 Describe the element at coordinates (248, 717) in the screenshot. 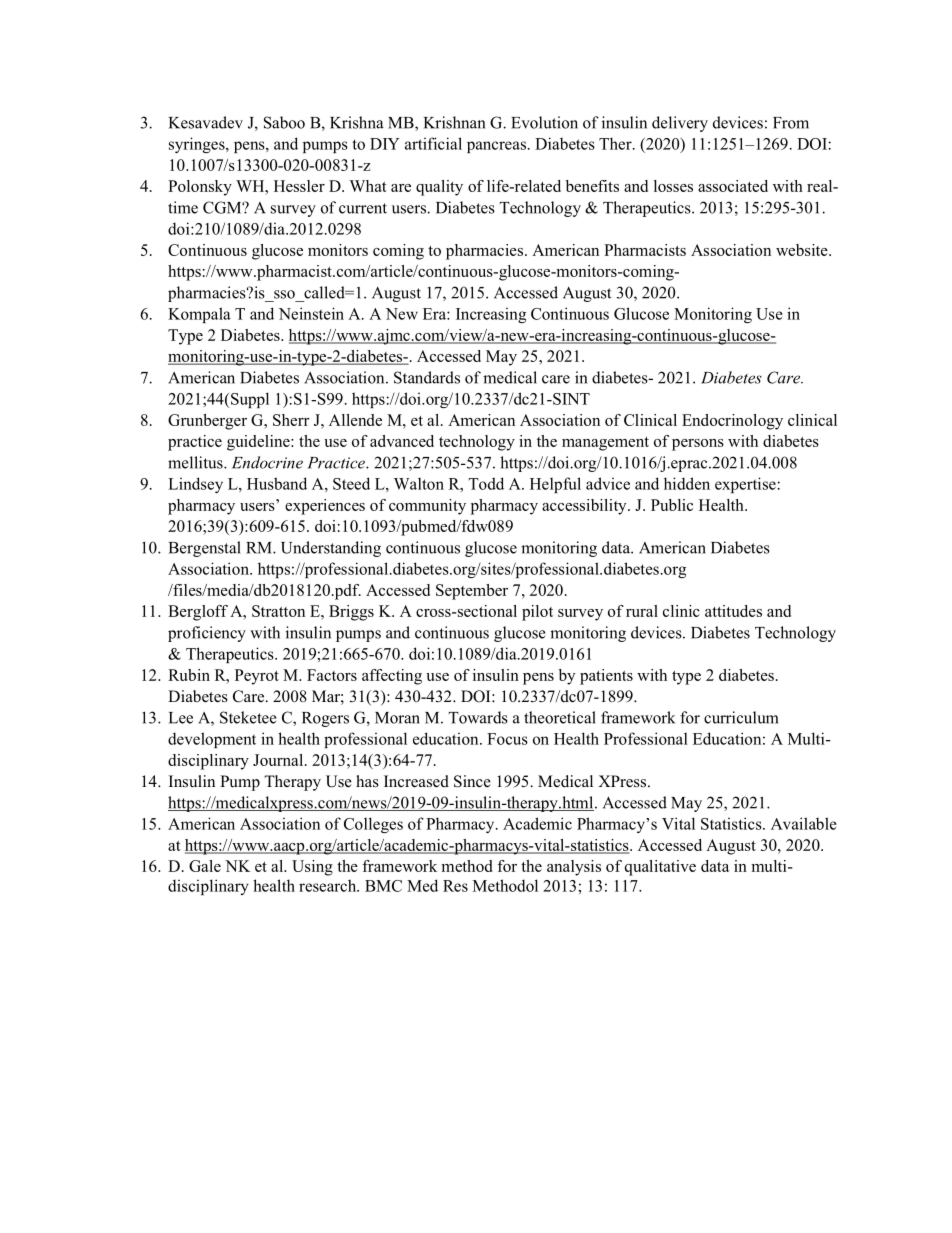

I see `Steketee` at that location.
